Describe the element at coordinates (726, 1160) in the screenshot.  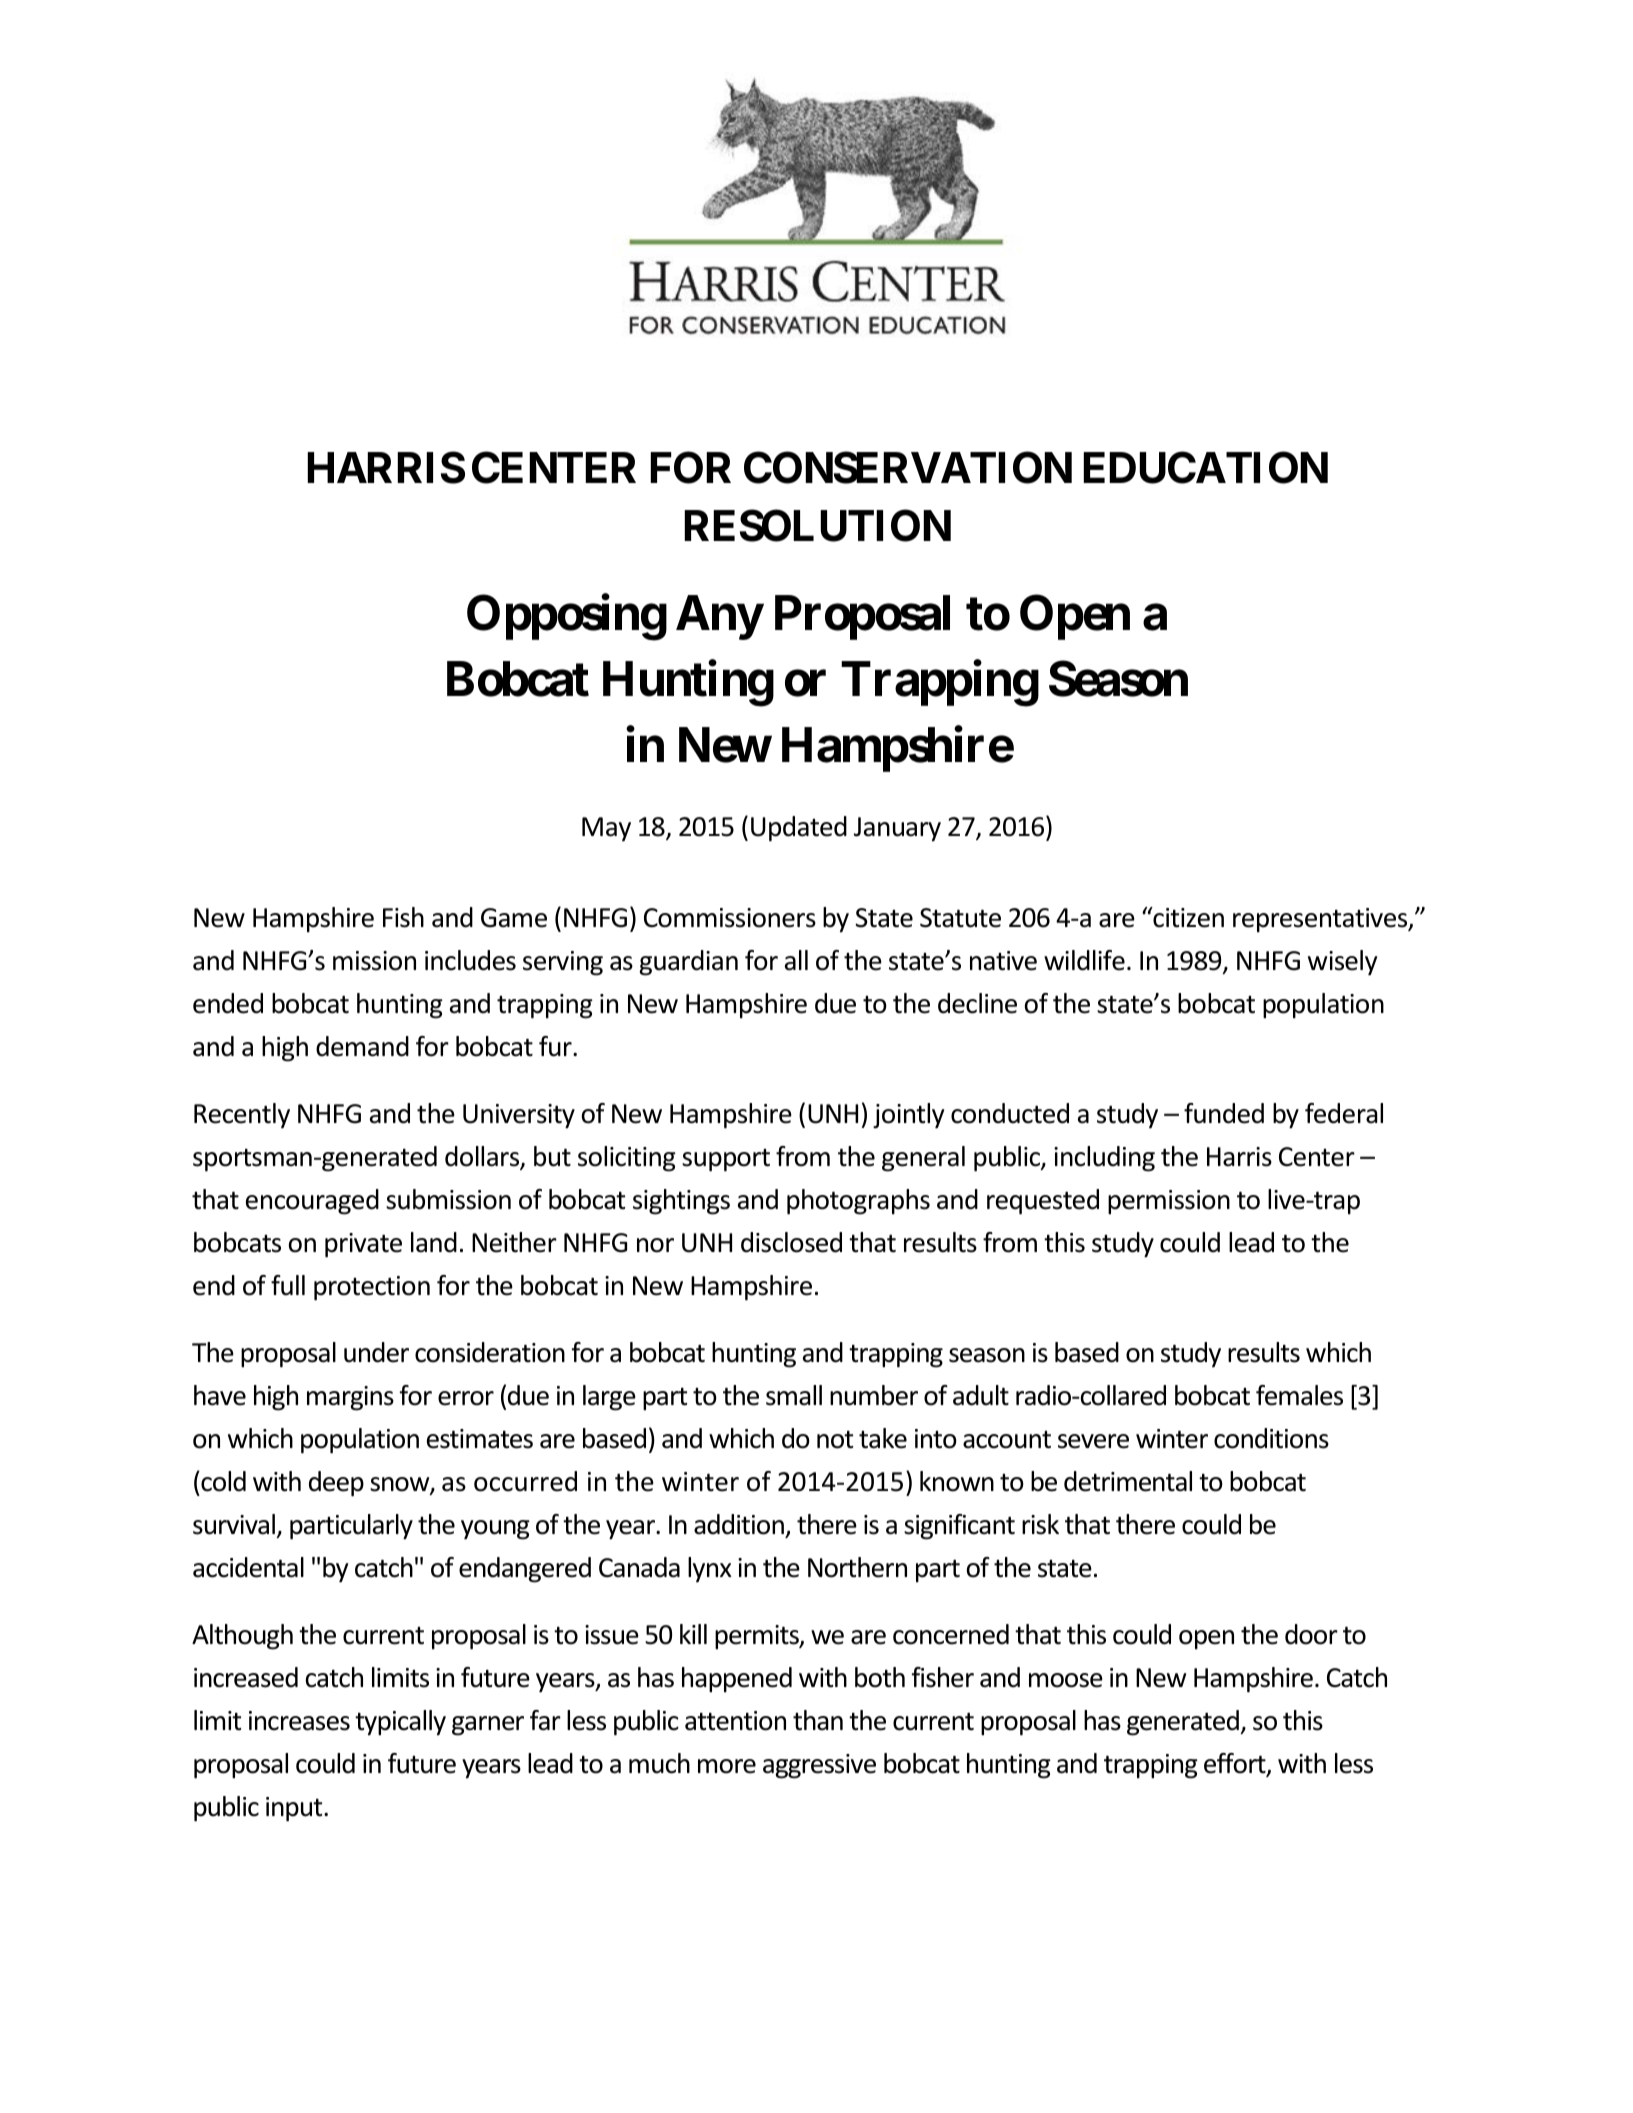
I see `support` at that location.
